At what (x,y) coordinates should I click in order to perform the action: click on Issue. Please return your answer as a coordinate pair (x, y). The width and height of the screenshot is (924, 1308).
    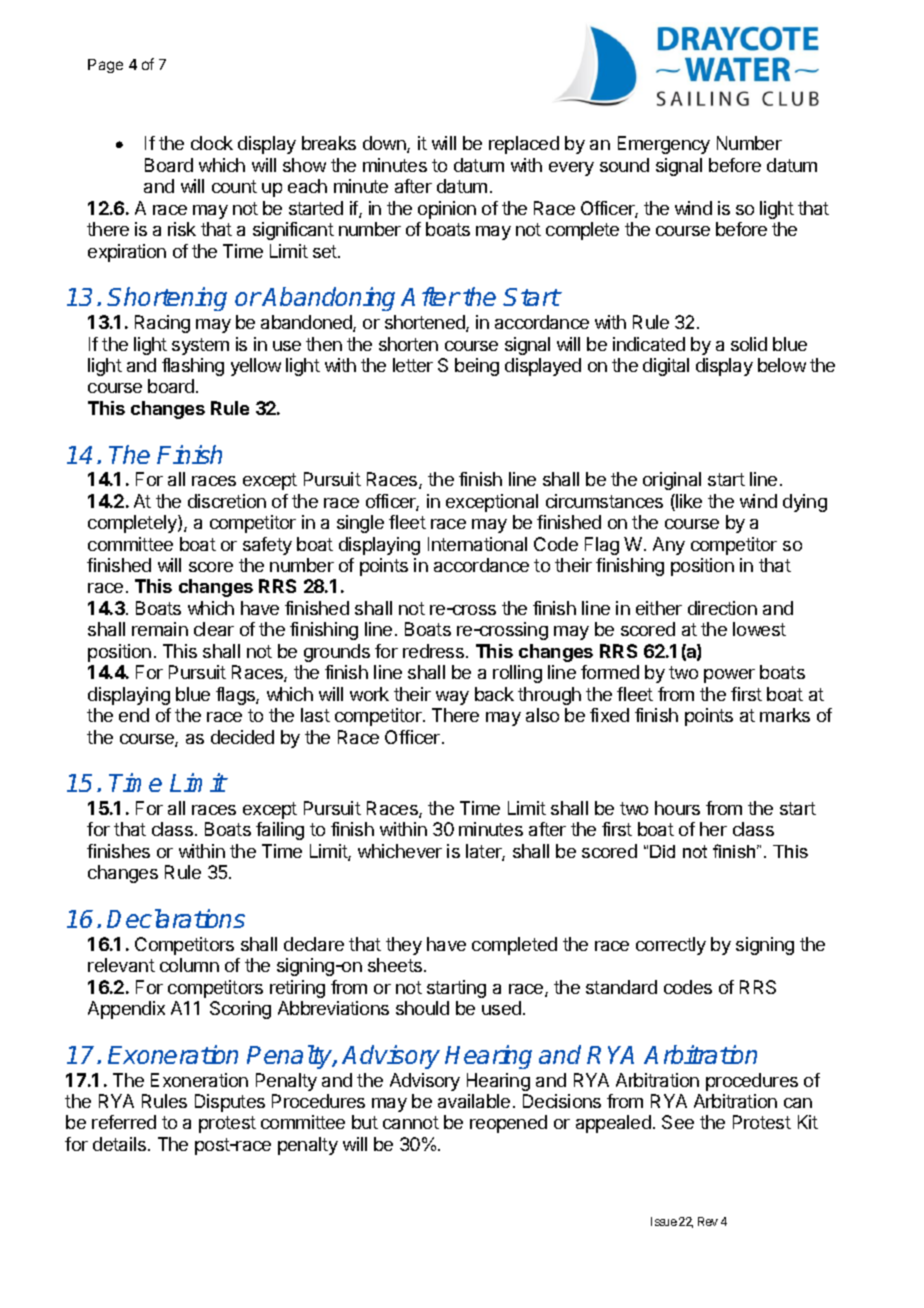
    Looking at the image, I should click on (664, 1221).
